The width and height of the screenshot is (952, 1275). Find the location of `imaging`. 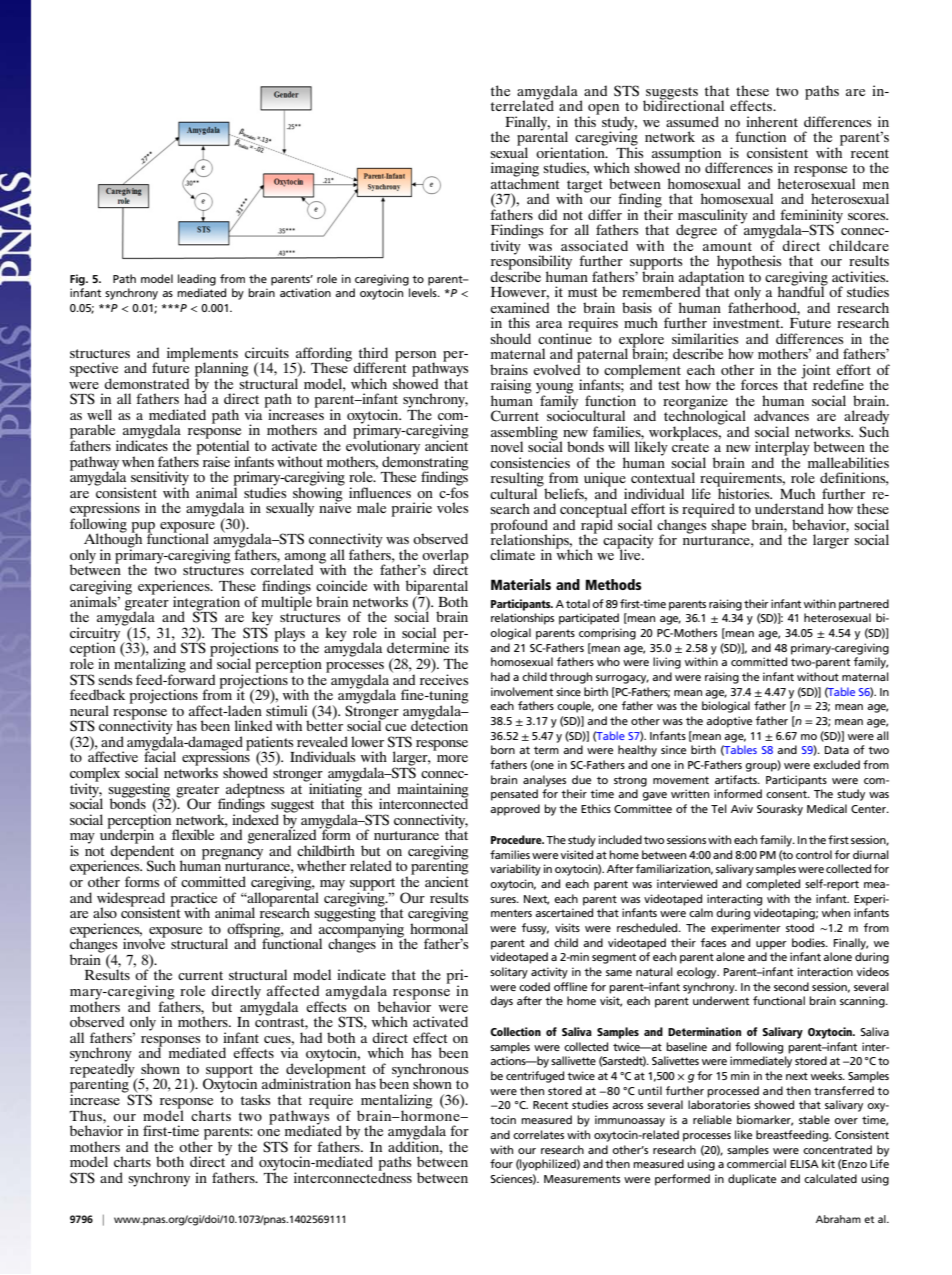

imaging is located at coordinates (515, 170).
